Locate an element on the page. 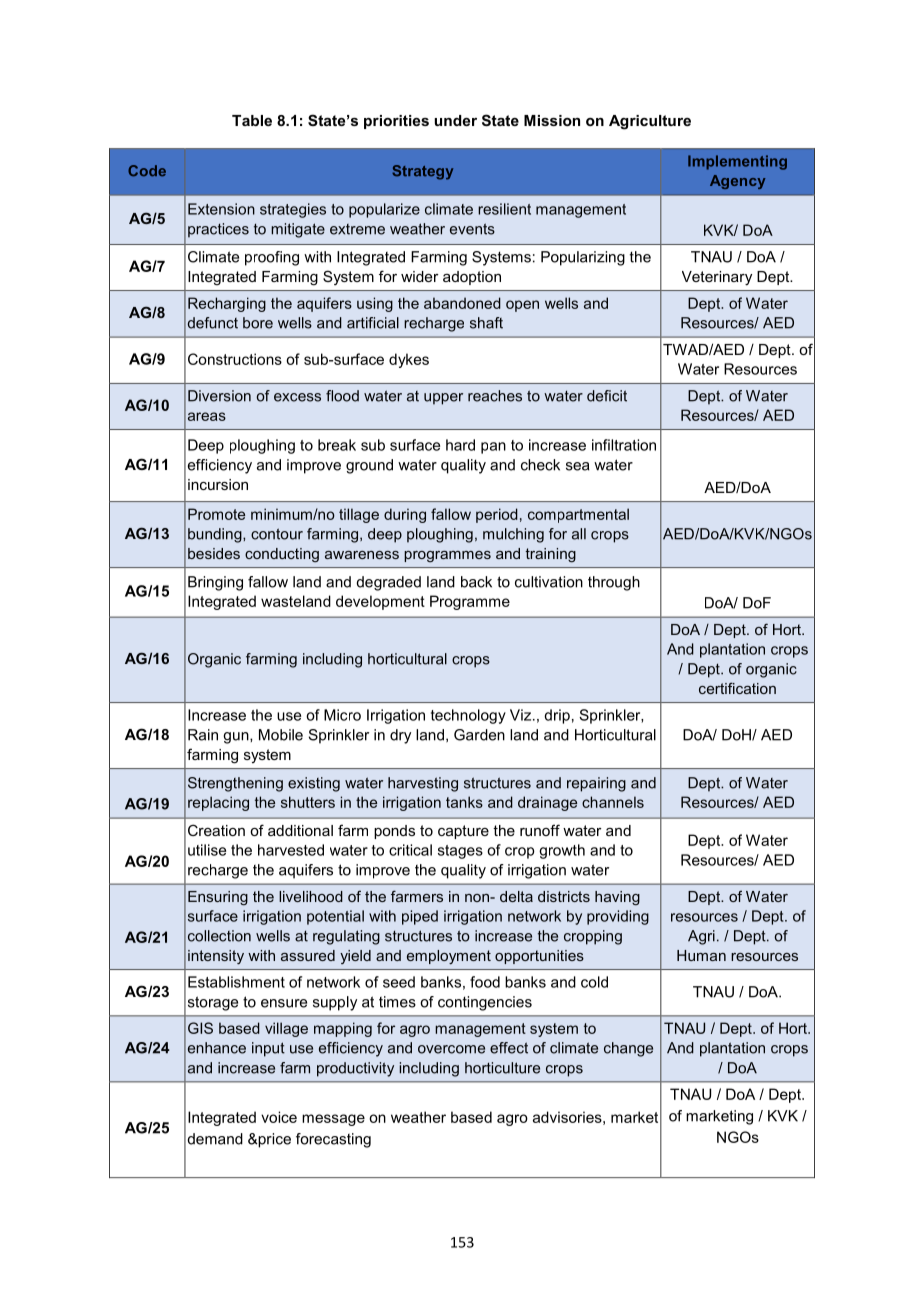 The image size is (924, 1308). hard is located at coordinates (460, 445).
